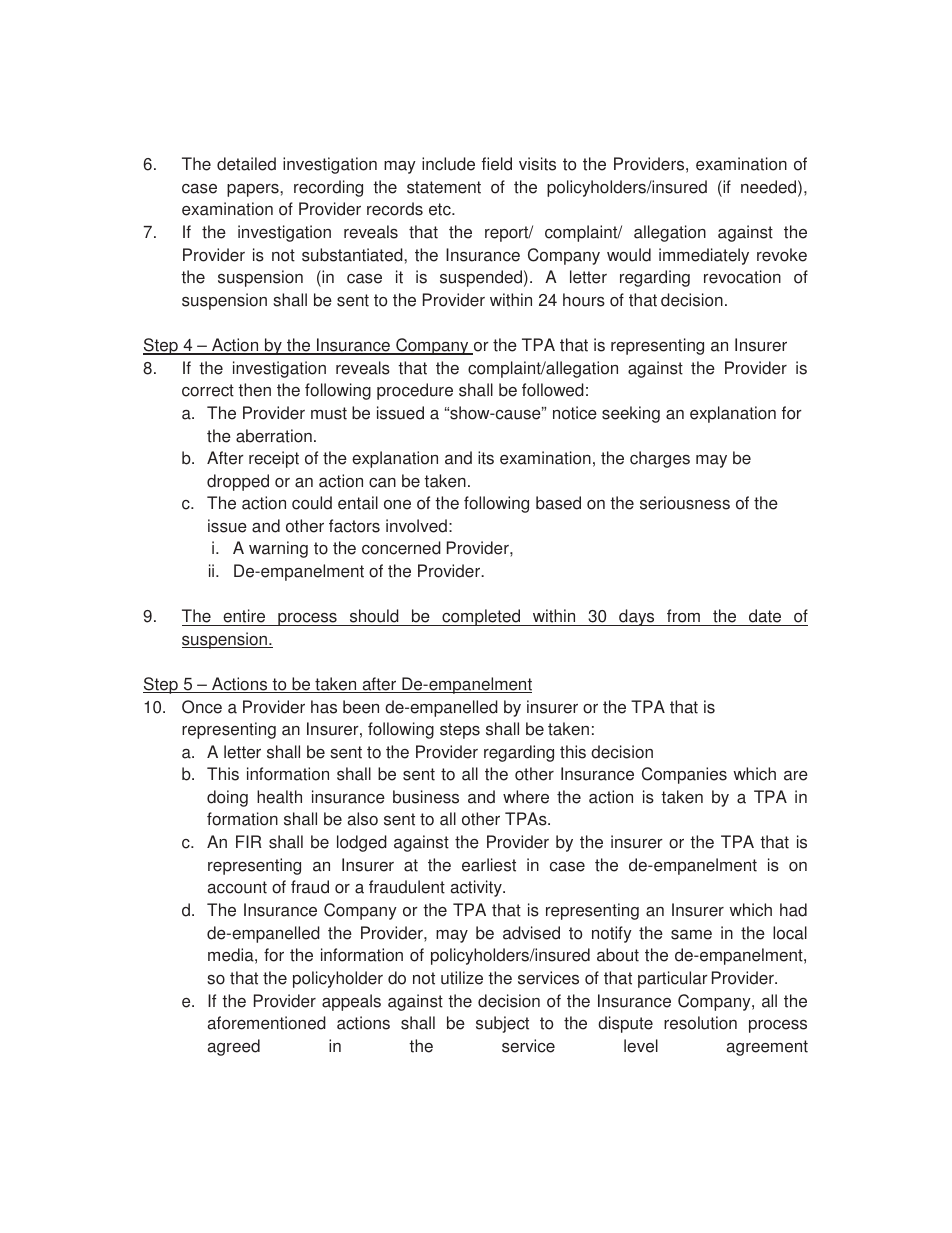 This screenshot has height=1233, width=952. I want to click on date, so click(765, 617).
